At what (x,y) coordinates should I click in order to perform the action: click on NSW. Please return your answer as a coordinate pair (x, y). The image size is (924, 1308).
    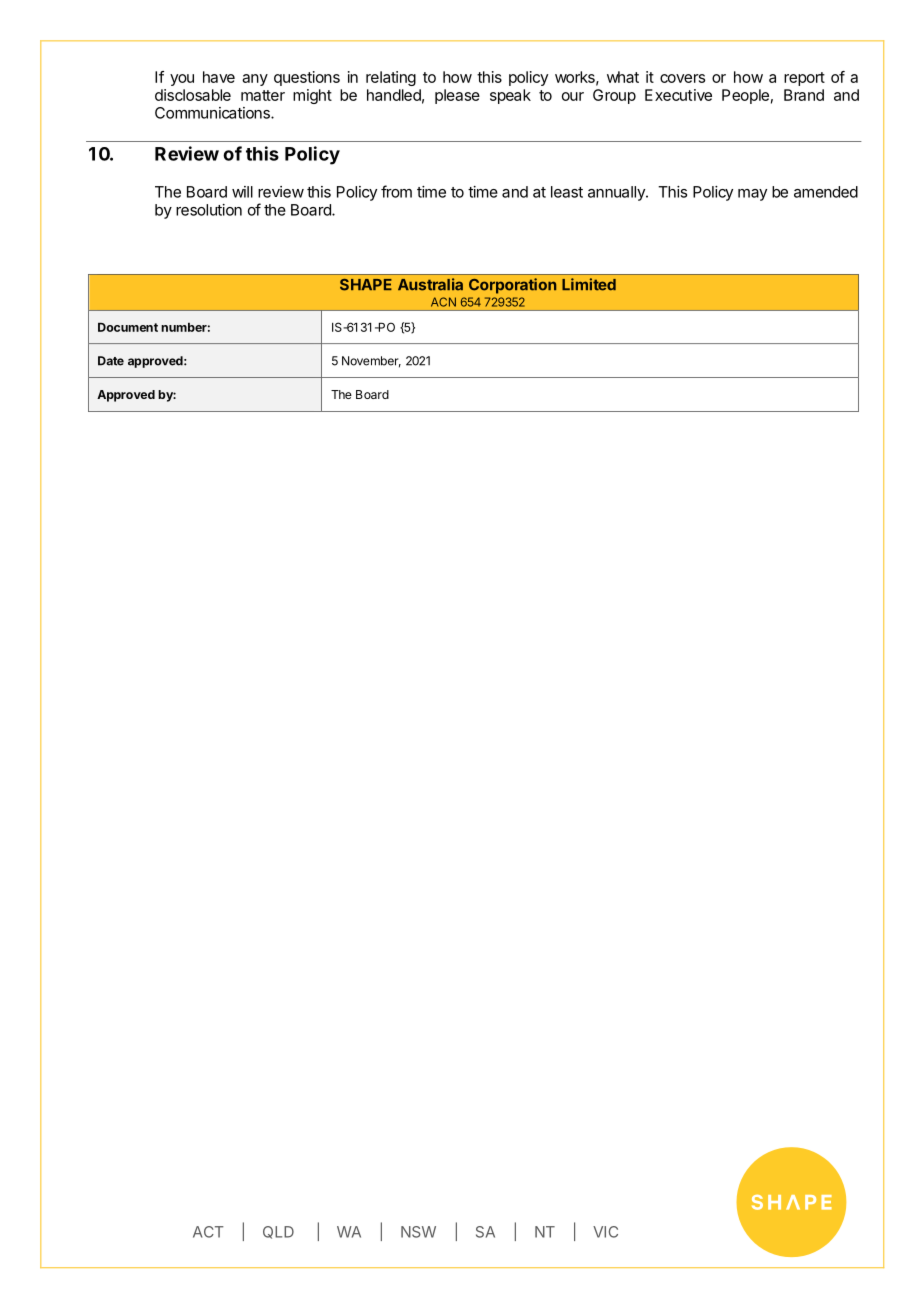
    Looking at the image, I should click on (418, 1232).
